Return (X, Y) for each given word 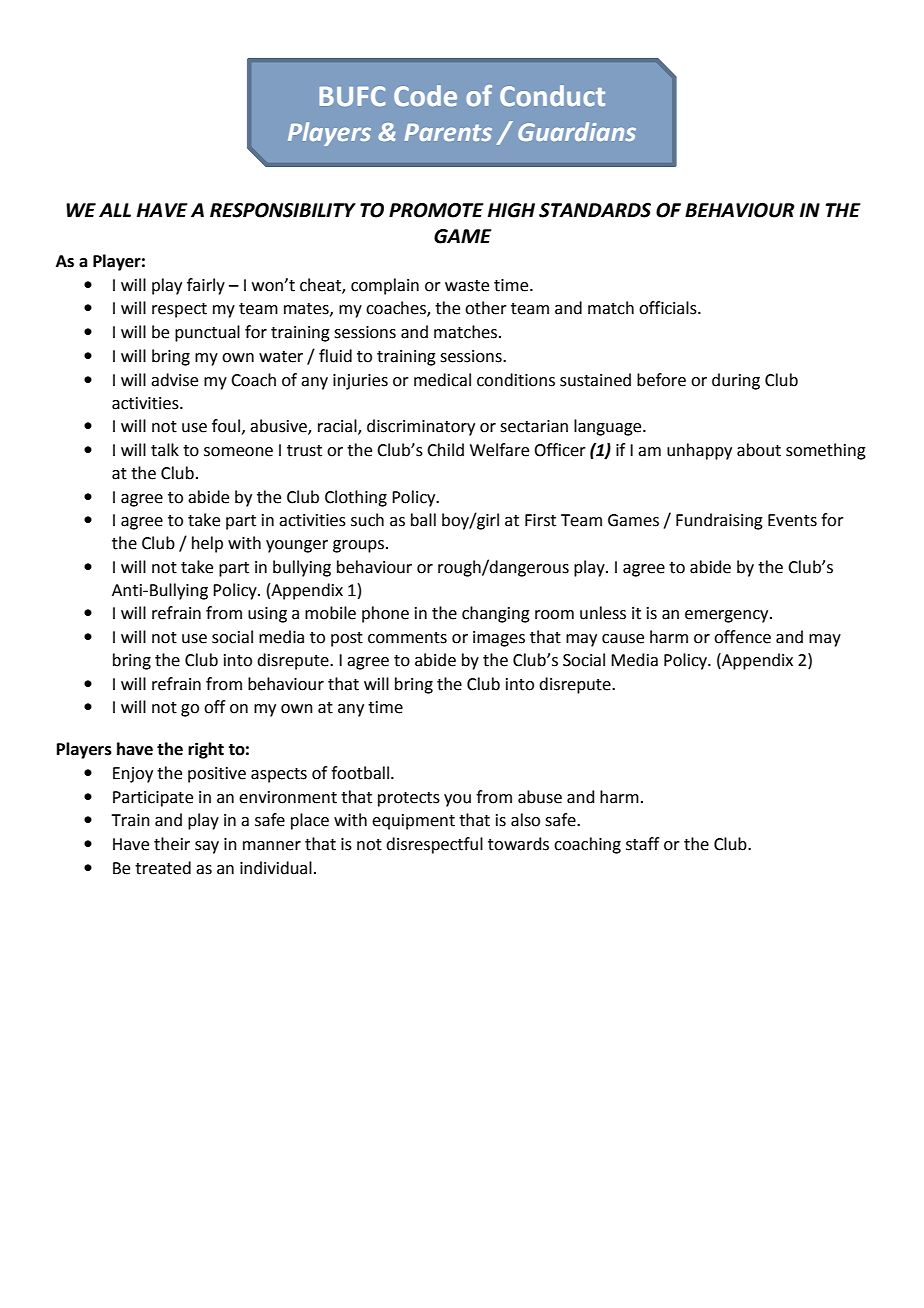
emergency (728, 616)
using (267, 615)
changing (496, 614)
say (207, 847)
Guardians (577, 131)
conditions (516, 380)
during (736, 381)
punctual (207, 333)
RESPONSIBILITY (283, 210)
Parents (448, 132)
